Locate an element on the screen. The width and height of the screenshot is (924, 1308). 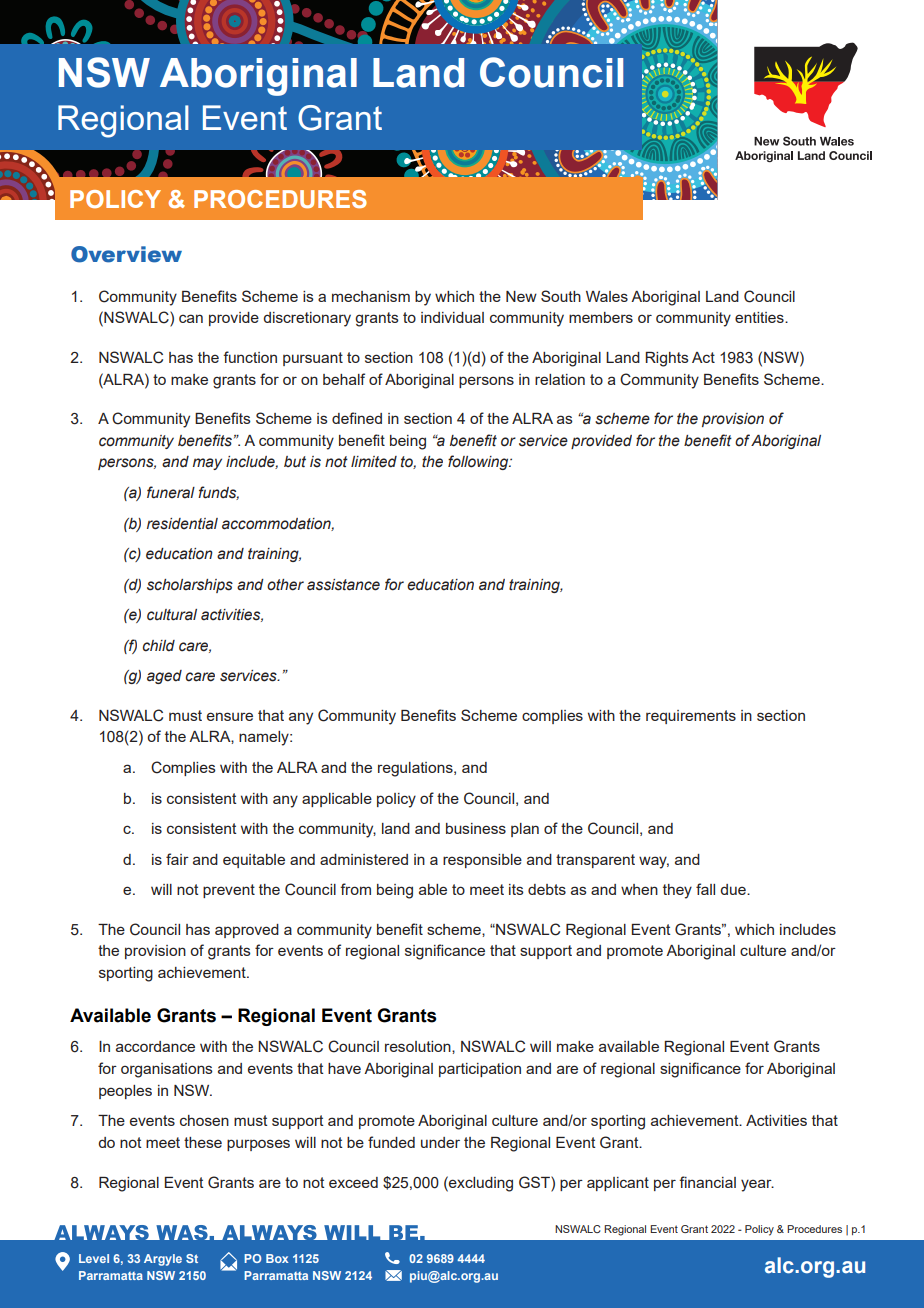
requirements is located at coordinates (691, 717).
